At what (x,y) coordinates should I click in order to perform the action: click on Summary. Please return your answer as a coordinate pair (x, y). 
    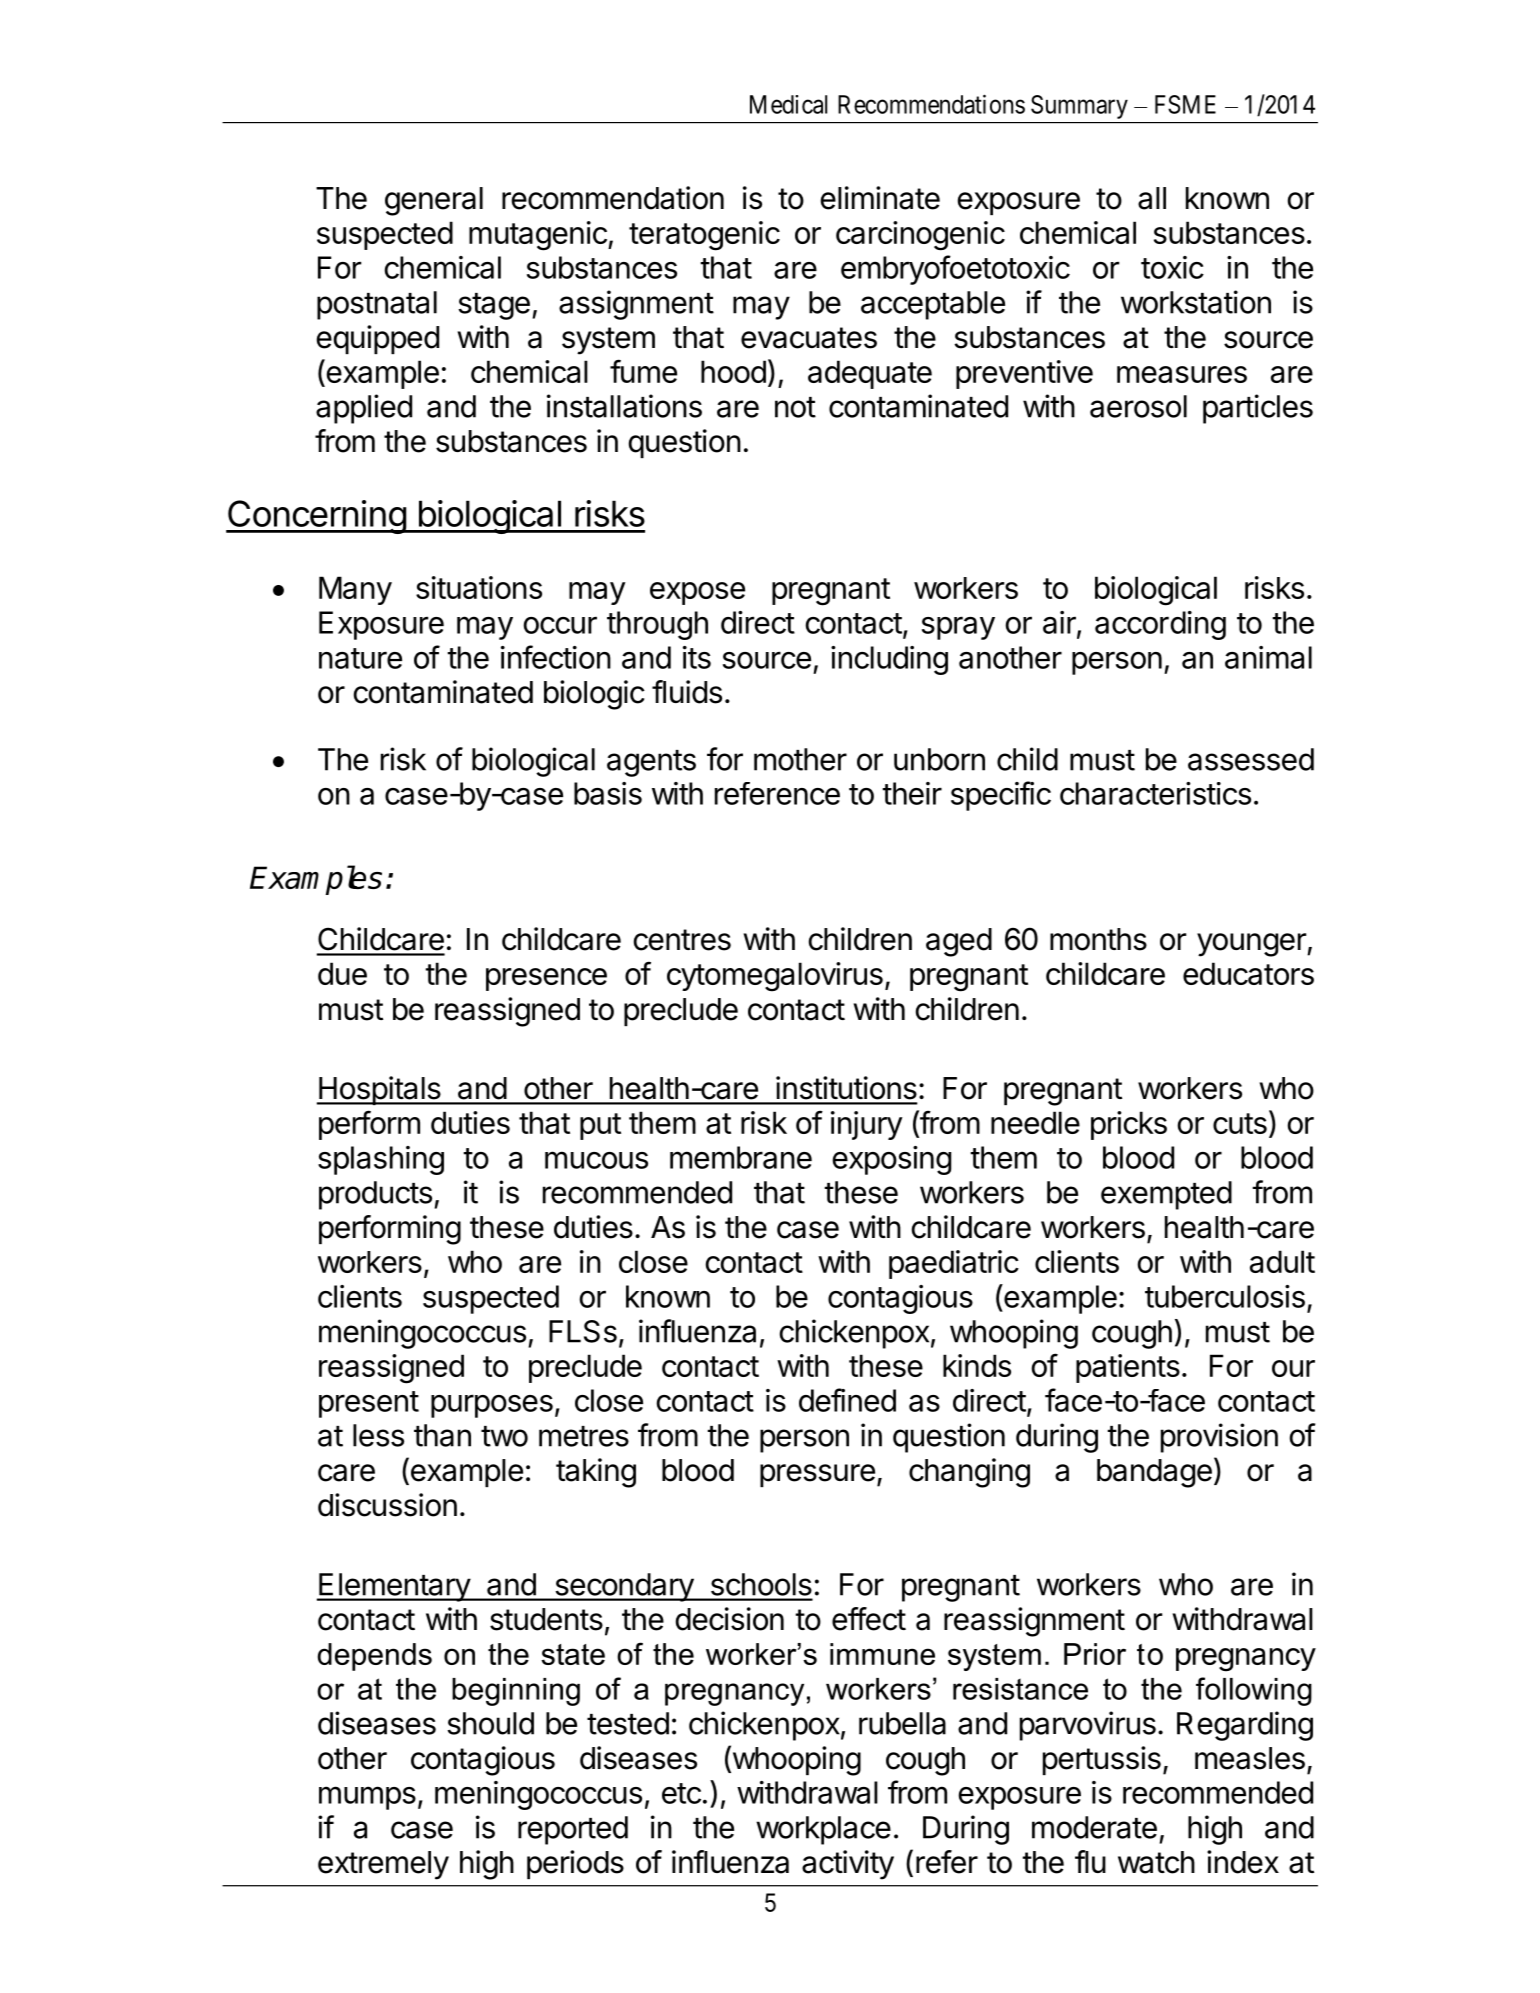
    Looking at the image, I should click on (1079, 107).
